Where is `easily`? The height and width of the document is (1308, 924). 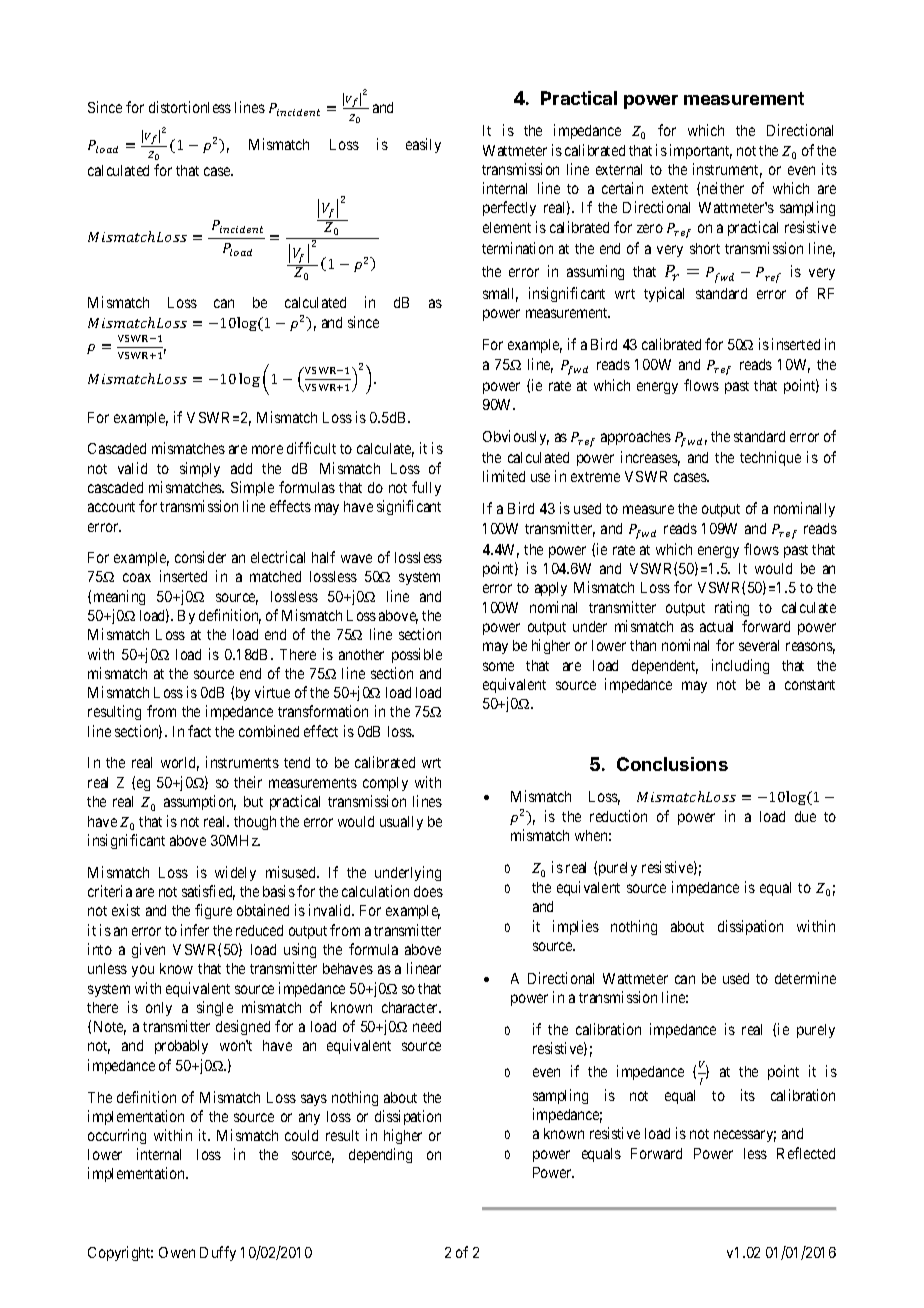 easily is located at coordinates (423, 145).
